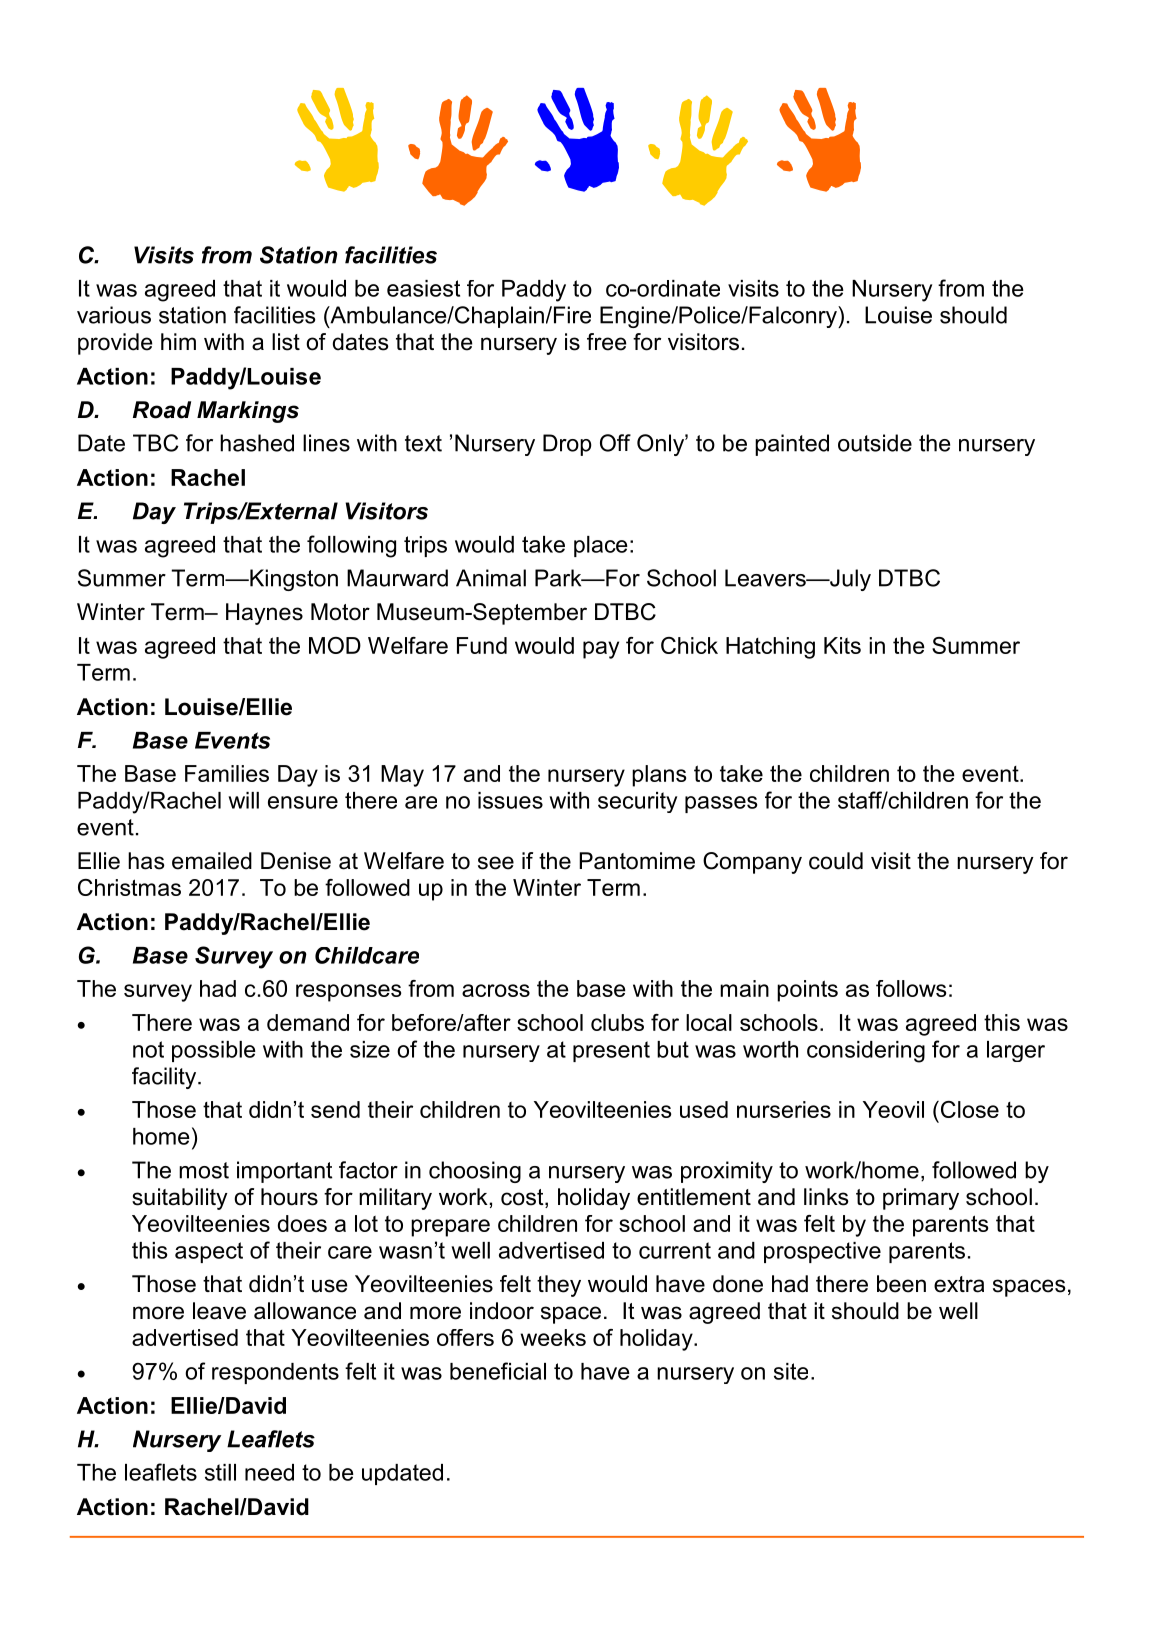 The height and width of the image is (1632, 1154). I want to click on considering, so click(866, 1052).
